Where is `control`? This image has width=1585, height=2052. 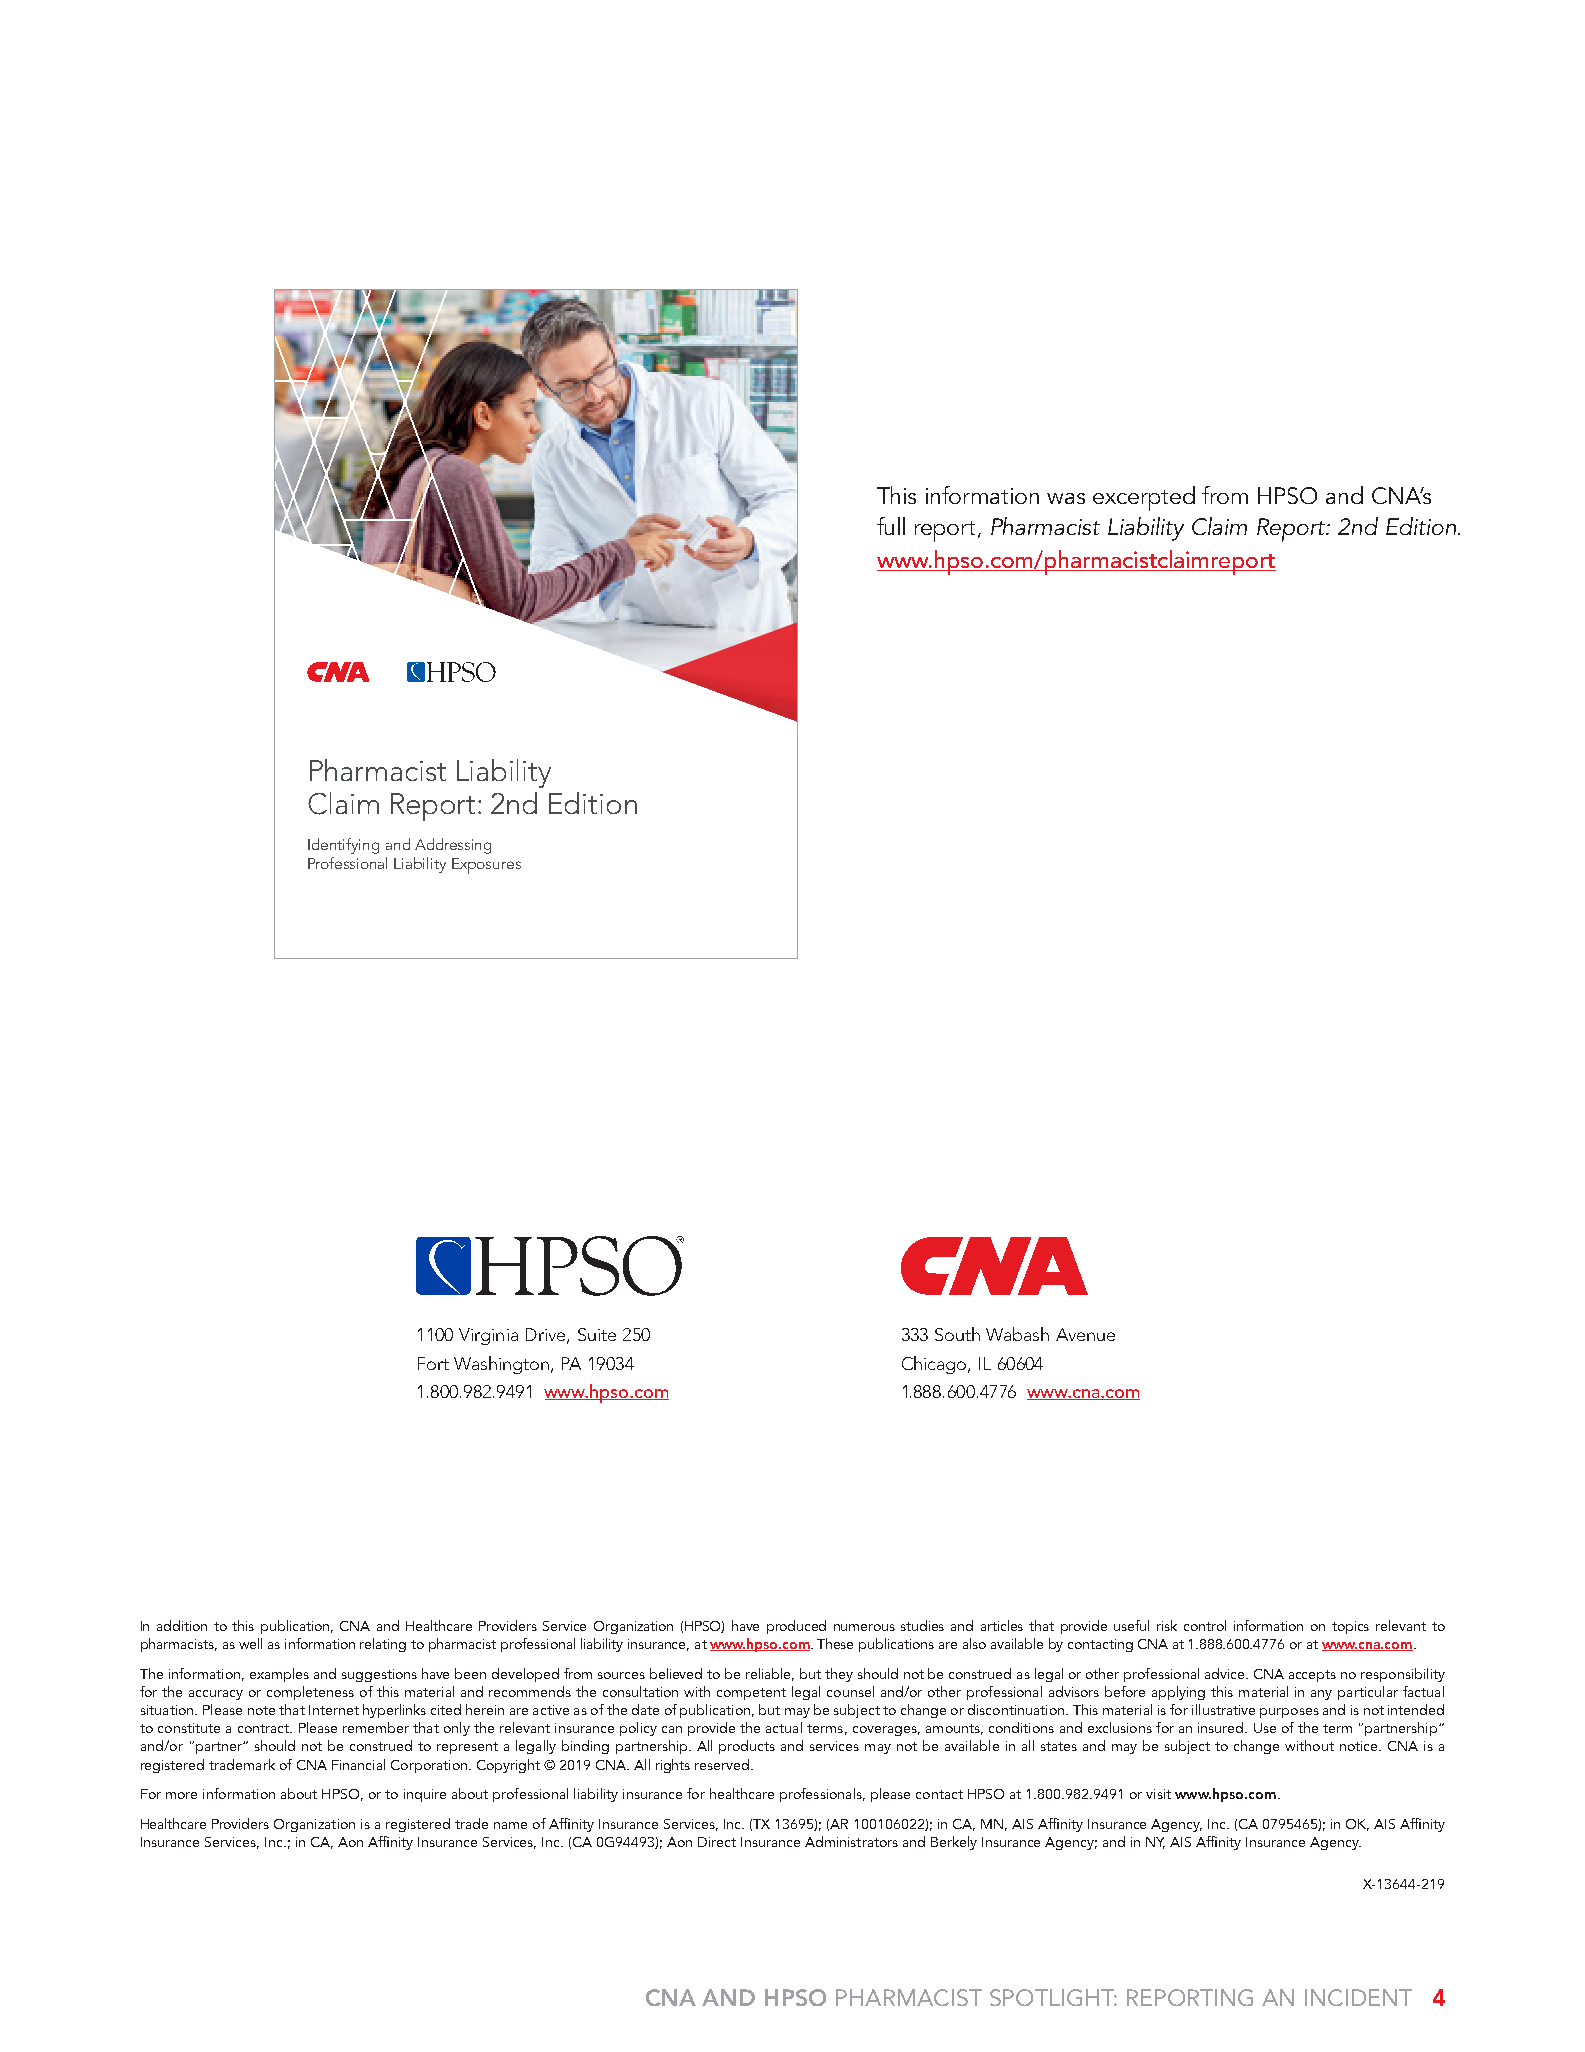
control is located at coordinates (1205, 1625).
